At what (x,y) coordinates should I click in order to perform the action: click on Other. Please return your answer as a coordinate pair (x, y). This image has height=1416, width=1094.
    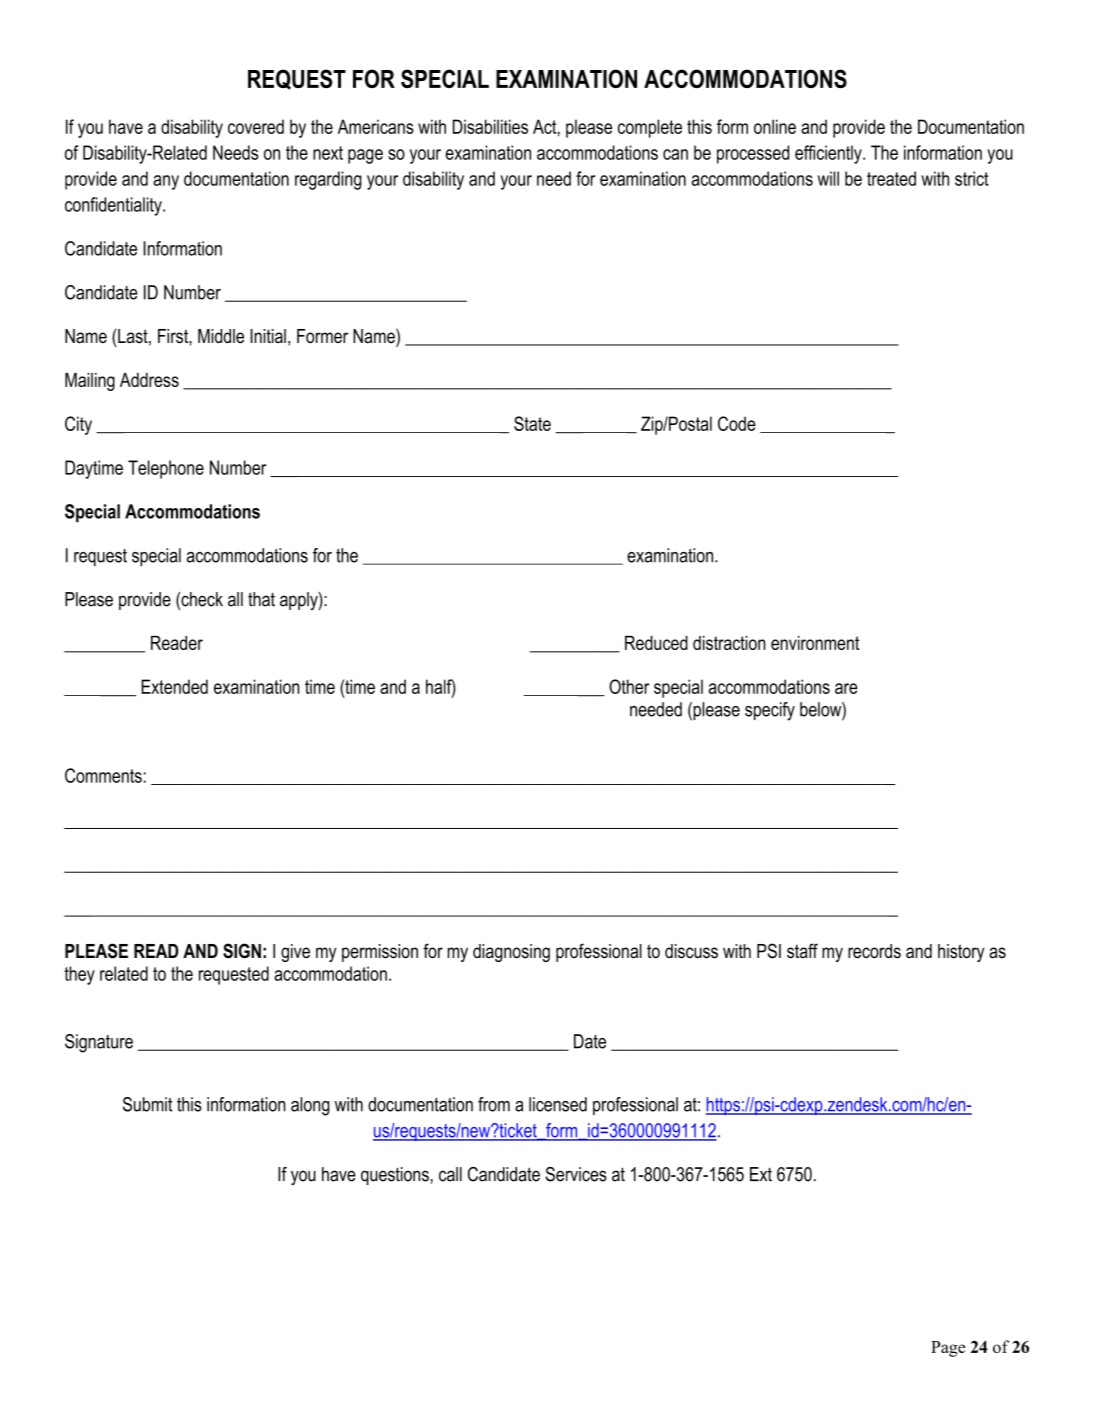
    Looking at the image, I should click on (629, 686).
